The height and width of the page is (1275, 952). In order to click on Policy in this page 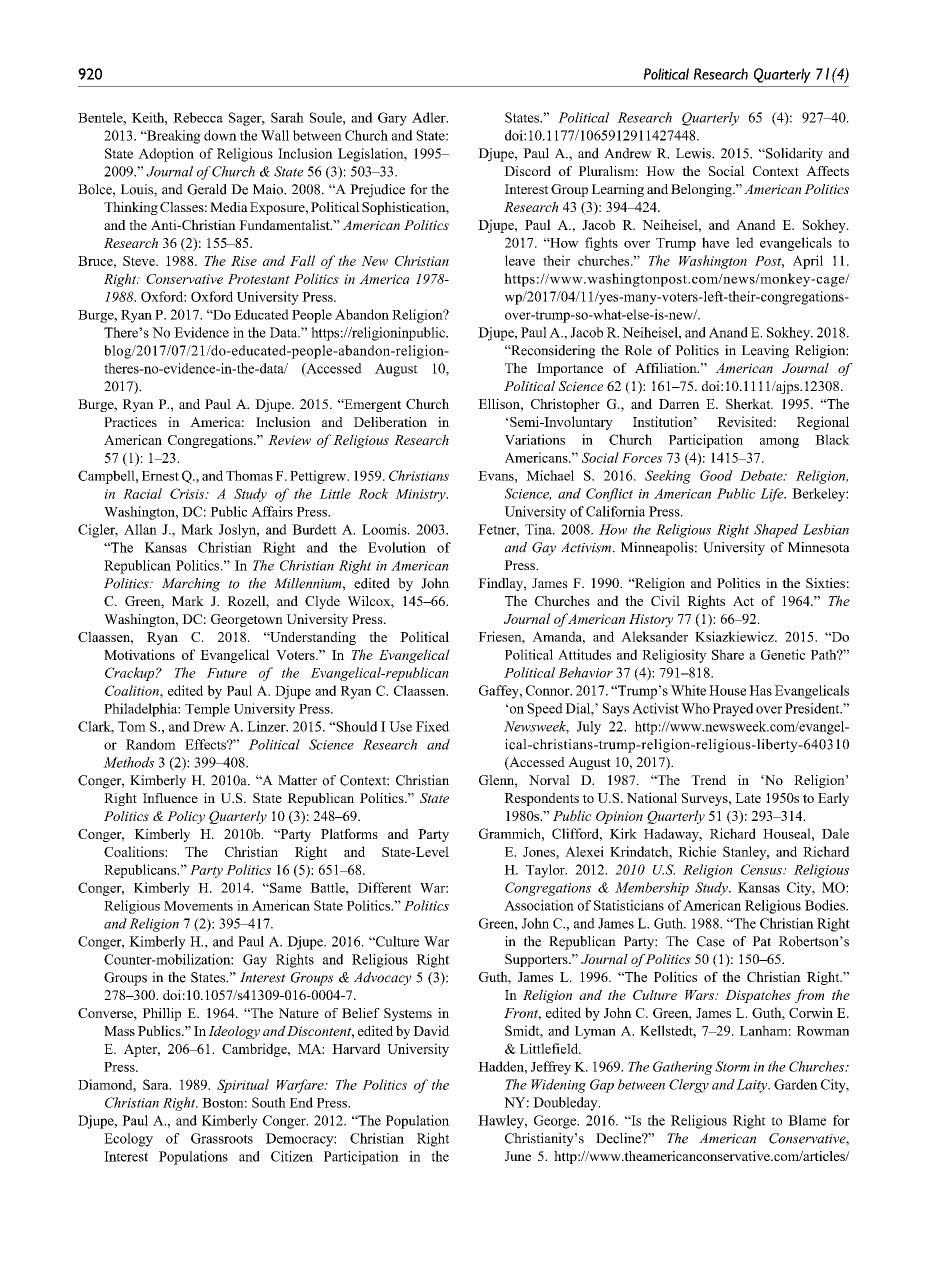, I will do `click(186, 817)`.
